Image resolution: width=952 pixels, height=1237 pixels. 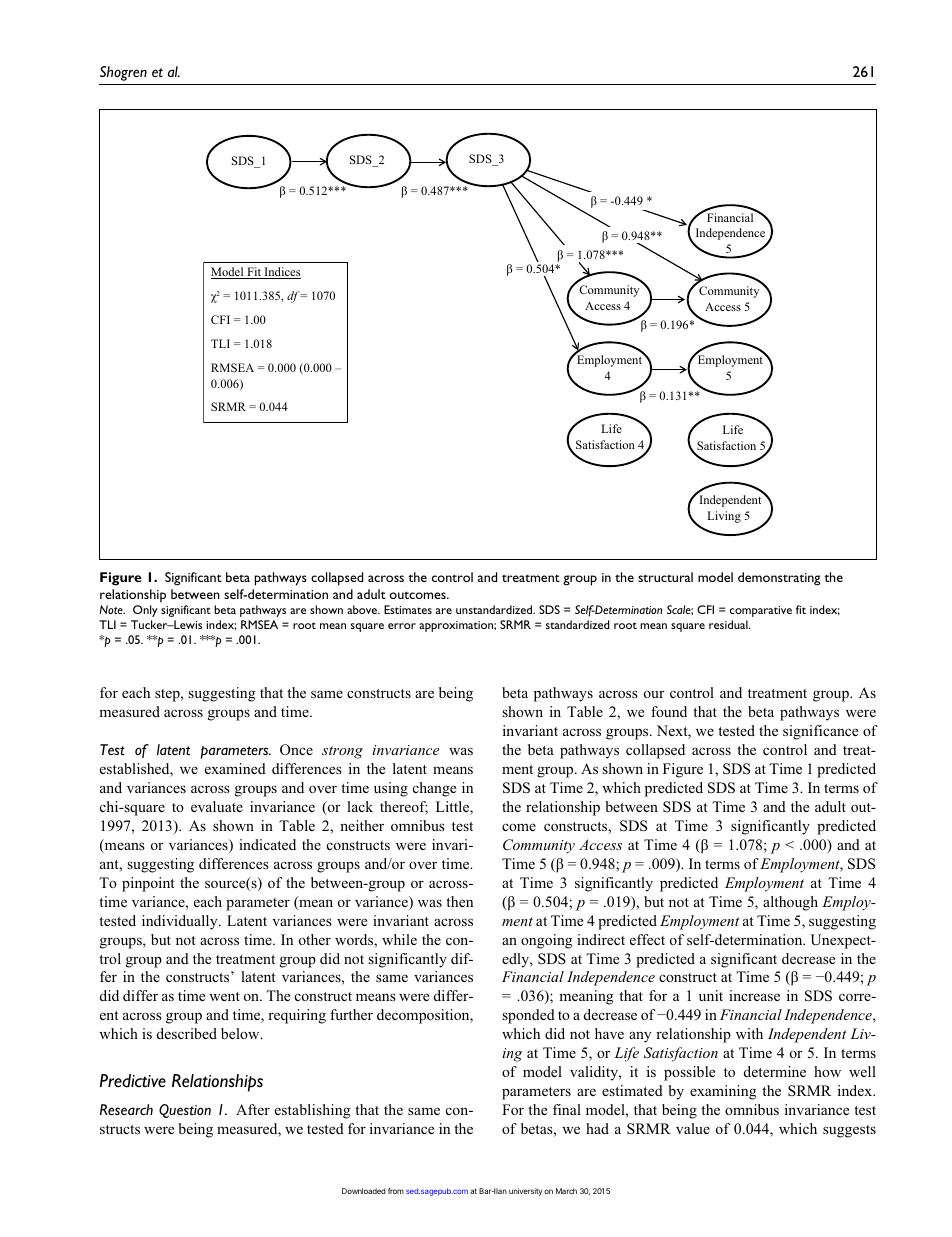 I want to click on then, so click(x=459, y=901).
